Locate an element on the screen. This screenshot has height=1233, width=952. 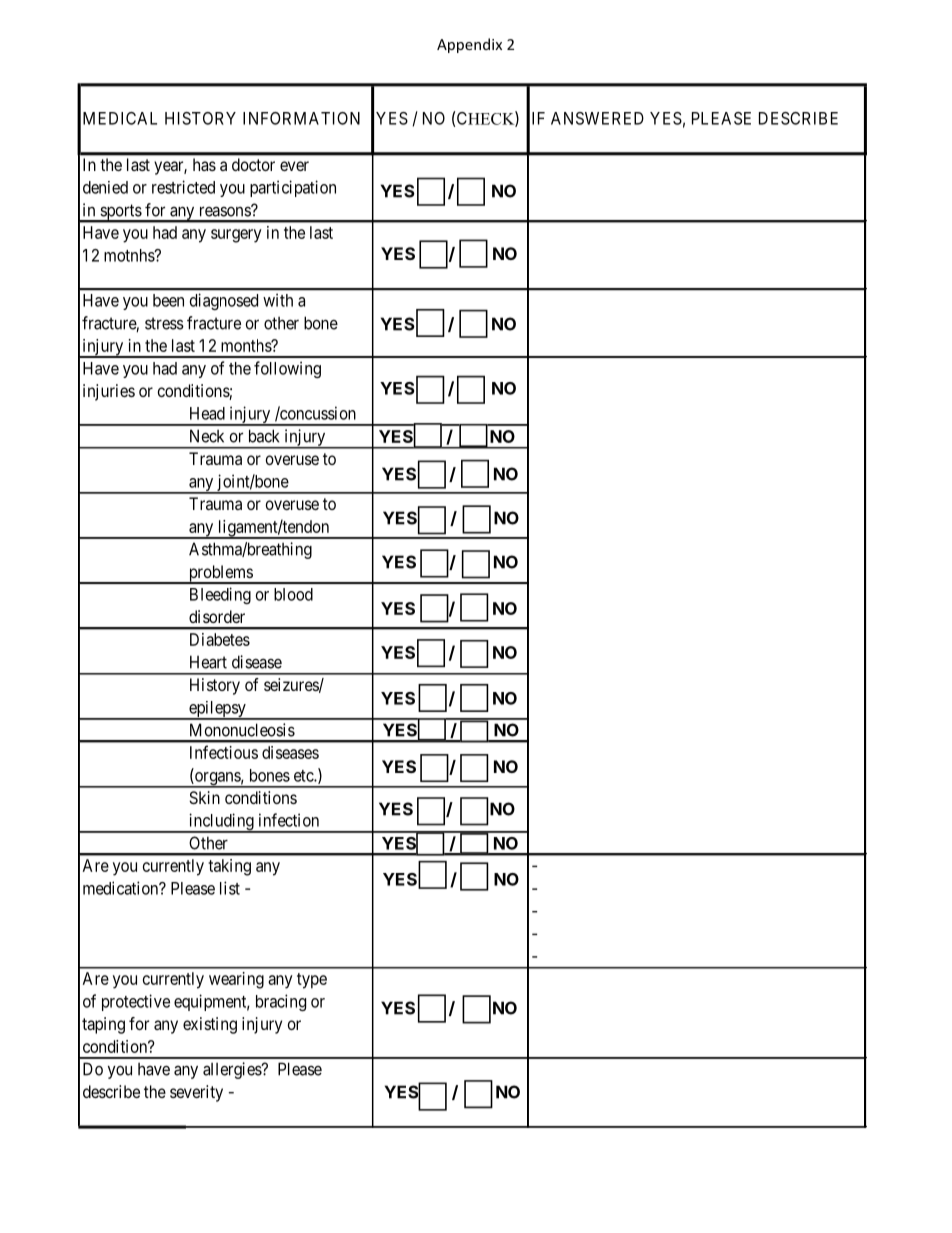
Skin is located at coordinates (204, 797).
